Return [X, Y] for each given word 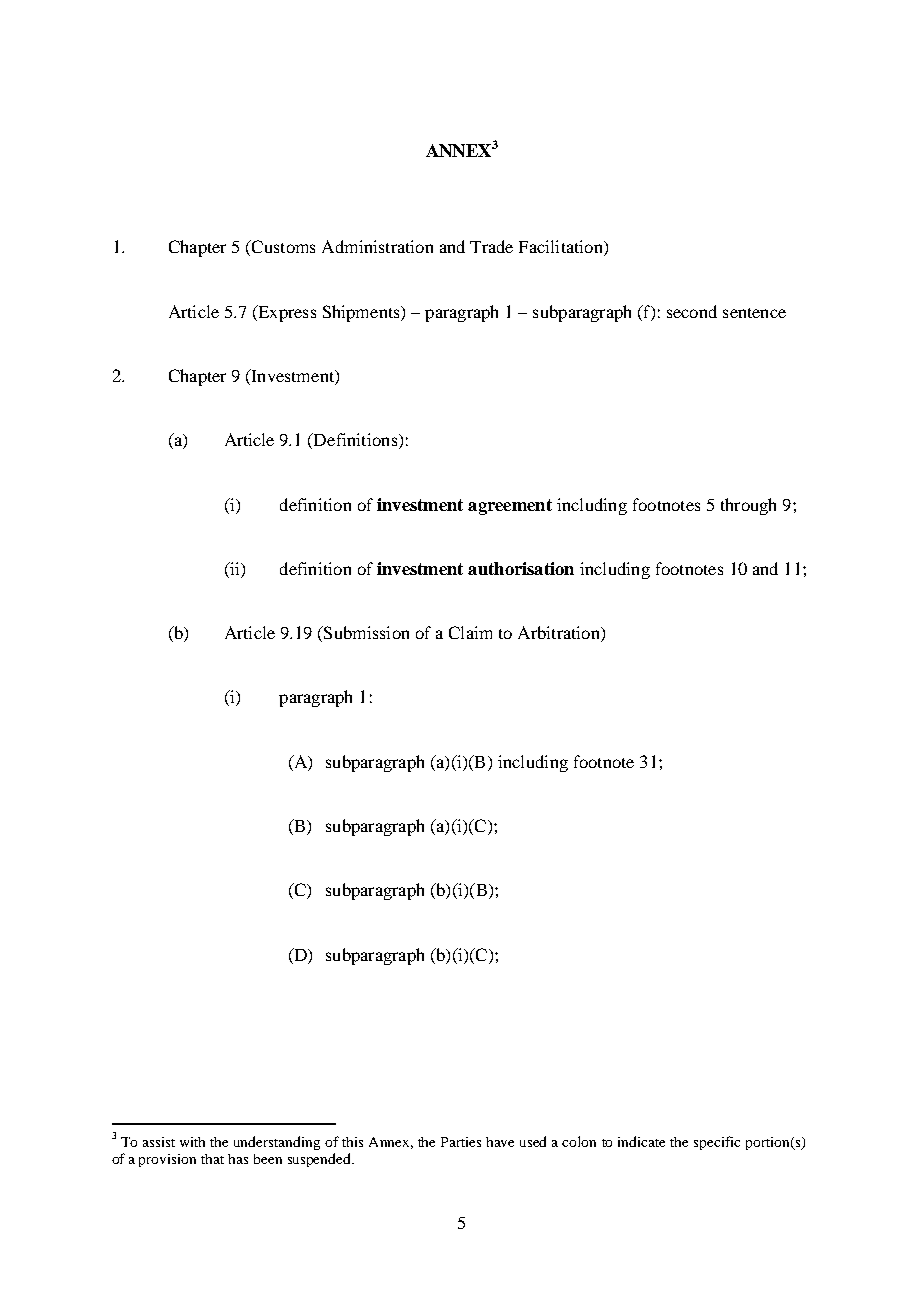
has [238, 1159]
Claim [470, 632]
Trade [491, 246]
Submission [365, 634]
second [692, 311]
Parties [461, 1142]
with [192, 1142]
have [500, 1142]
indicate [641, 1141]
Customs [282, 248]
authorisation [521, 568]
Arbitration [560, 634]
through [748, 506]
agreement [510, 507]
